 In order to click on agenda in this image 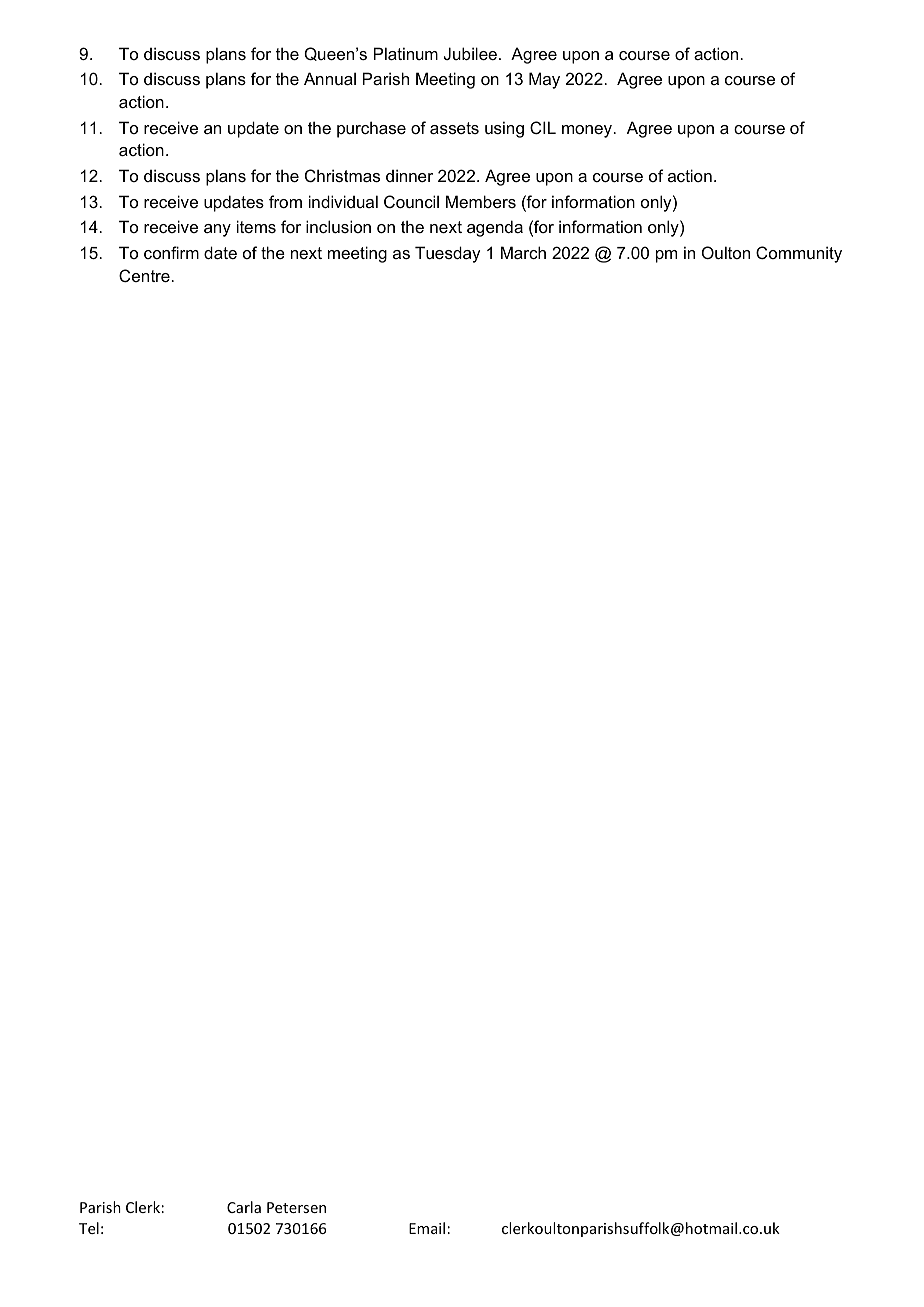, I will do `click(495, 228)`.
